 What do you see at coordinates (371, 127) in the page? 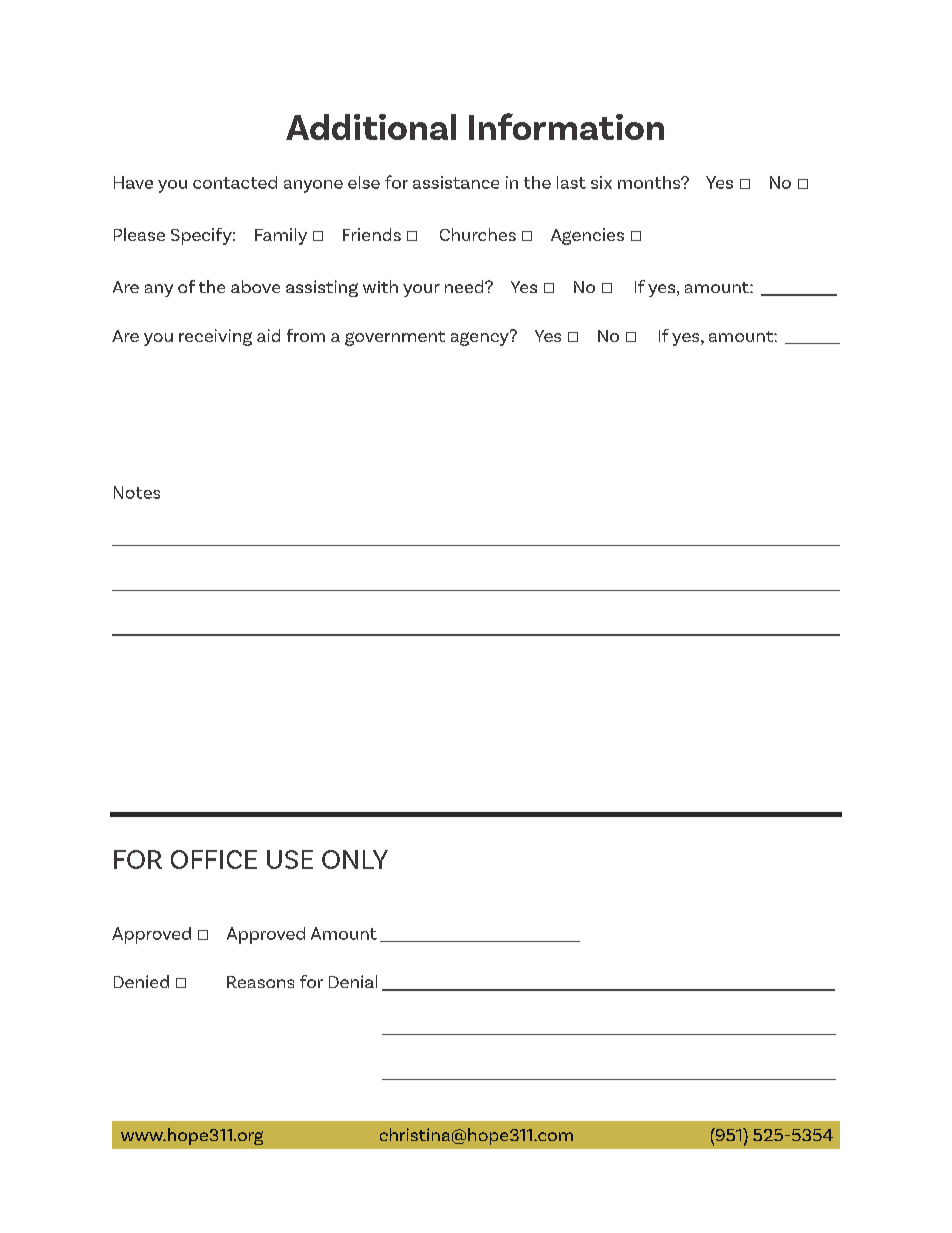
I see `Additional` at bounding box center [371, 127].
